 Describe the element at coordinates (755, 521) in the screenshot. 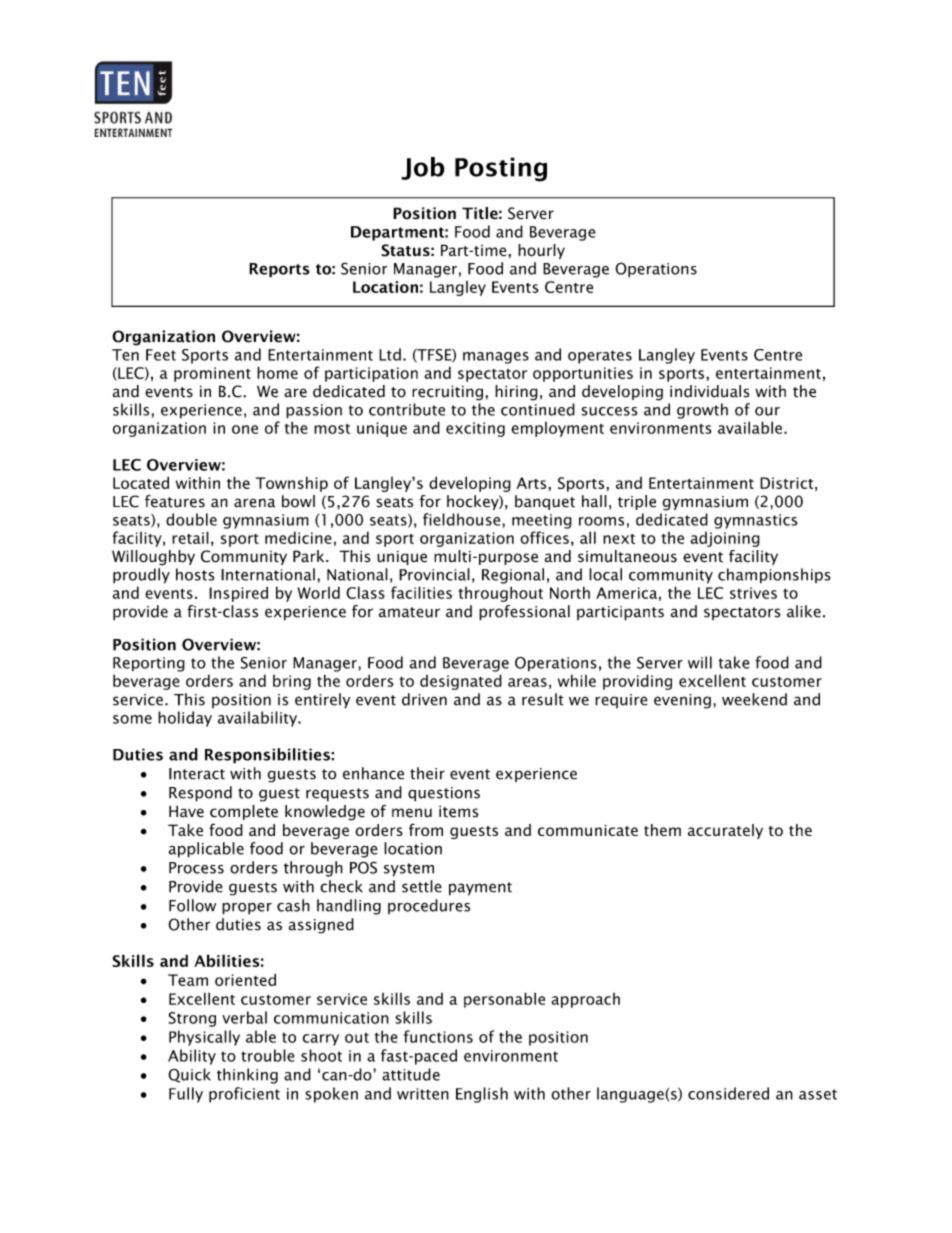

I see `gymnastics` at that location.
